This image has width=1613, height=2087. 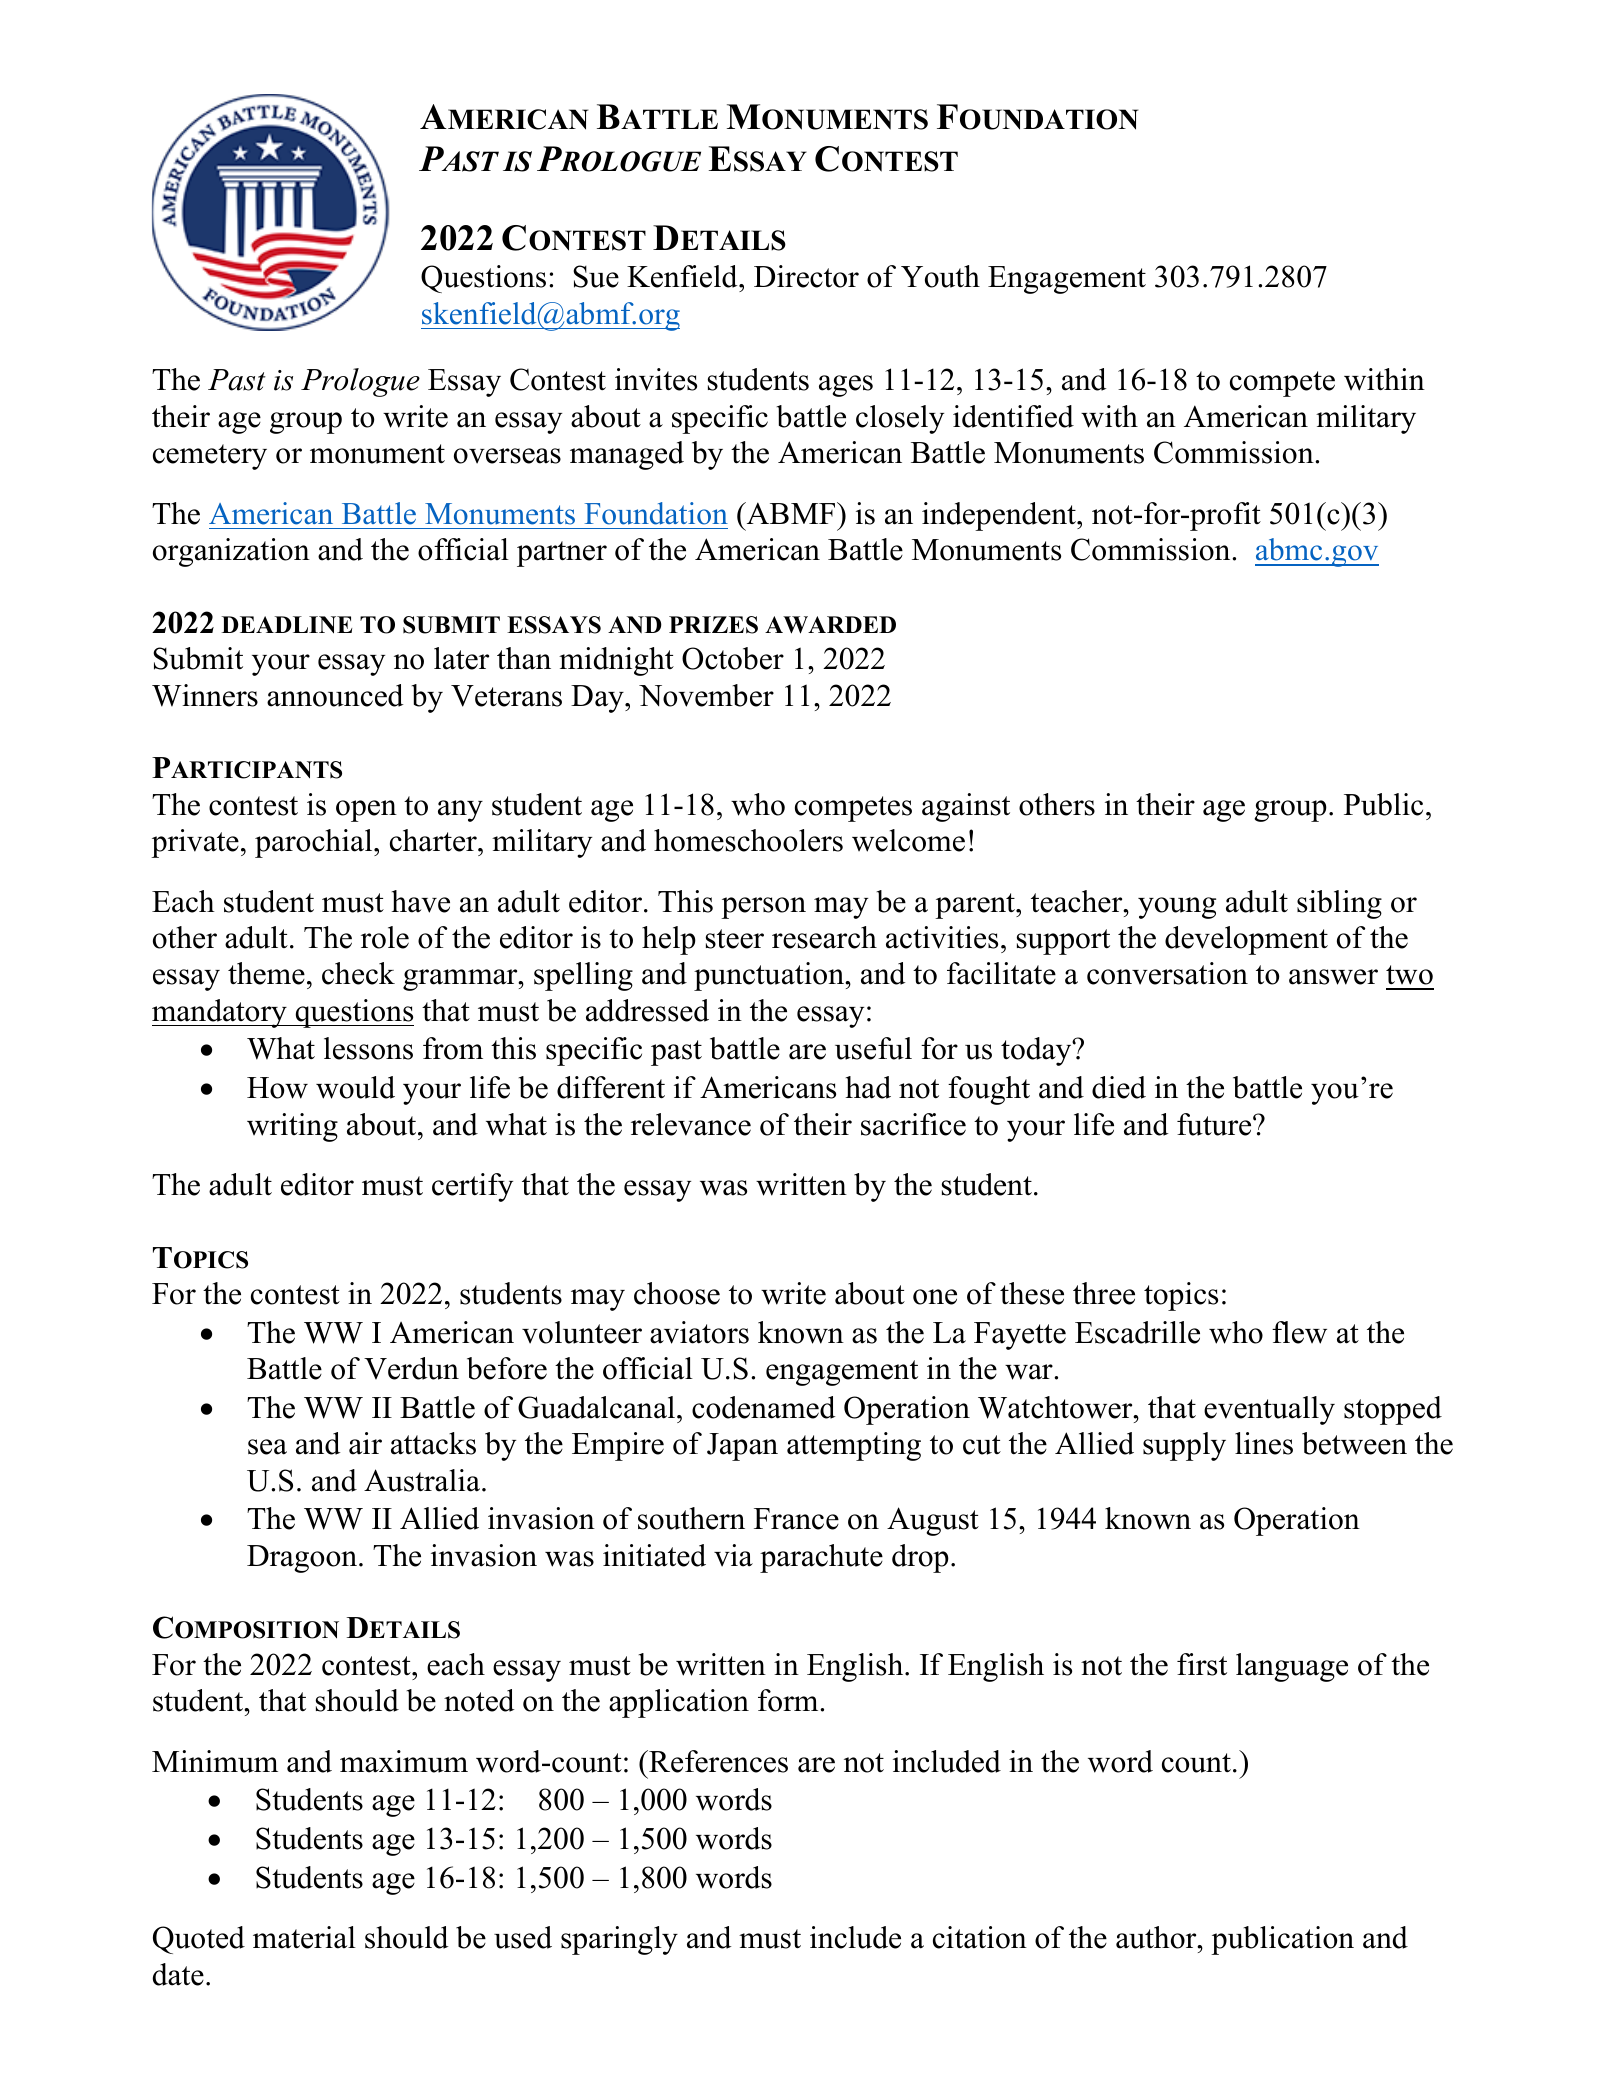 What do you see at coordinates (304, 1937) in the image?
I see `material` at bounding box center [304, 1937].
